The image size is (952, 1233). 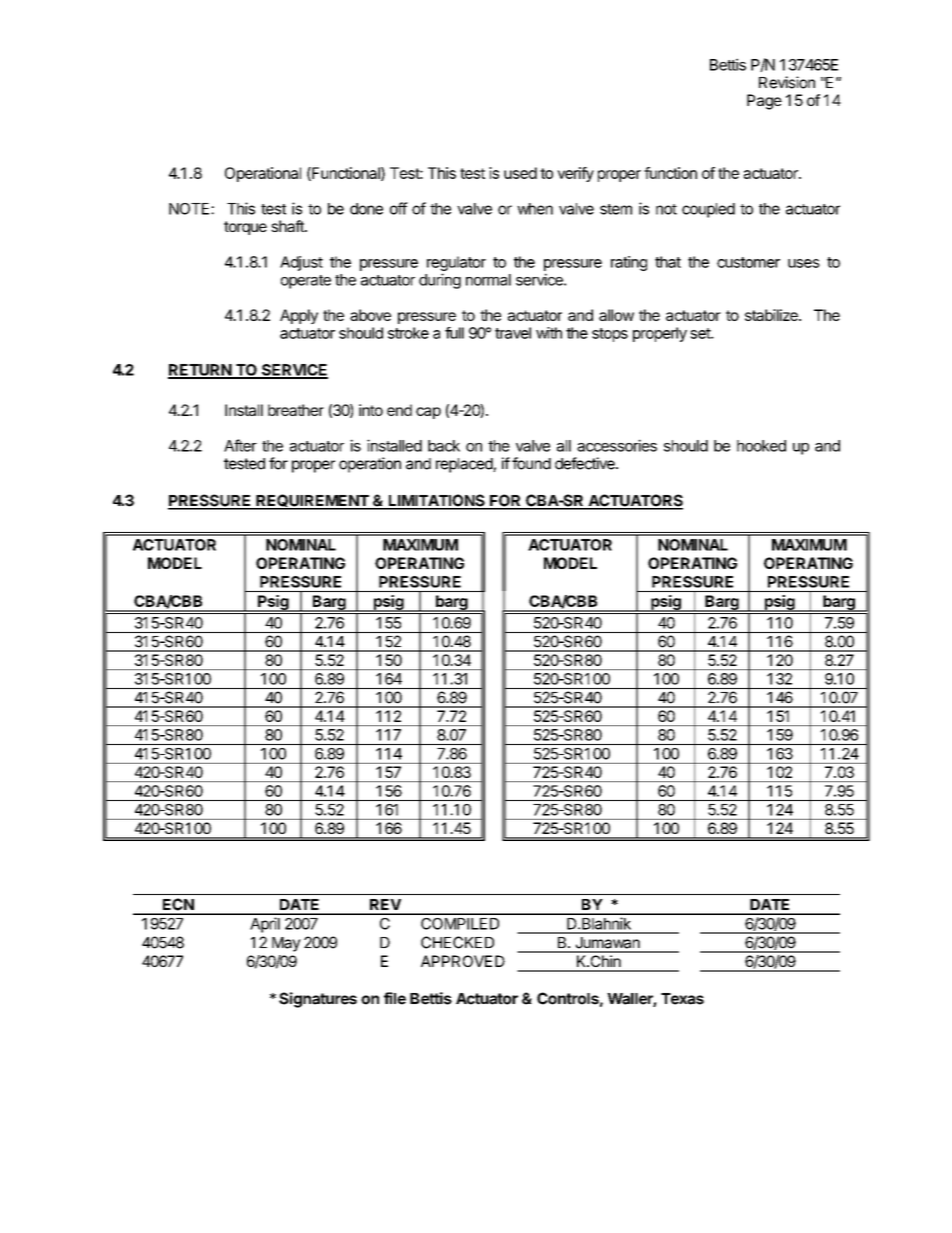 What do you see at coordinates (463, 961) in the screenshot?
I see `APPROVED` at bounding box center [463, 961].
